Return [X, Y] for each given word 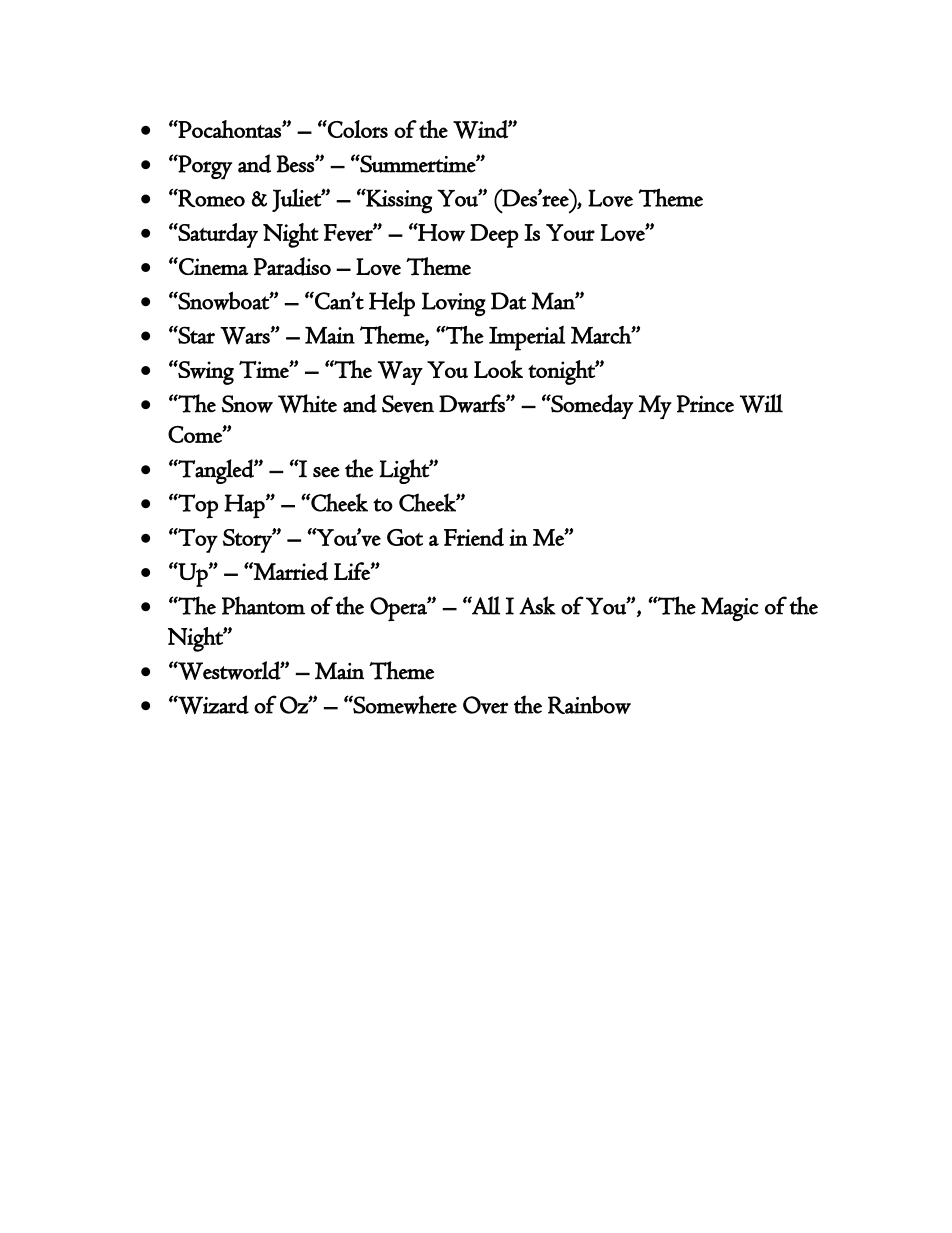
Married [290, 571]
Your [570, 232]
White [307, 403]
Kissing [398, 201]
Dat [508, 301]
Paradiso [292, 266]
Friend [474, 537]
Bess [296, 164]
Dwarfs [473, 403]
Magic [730, 609]
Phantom [263, 605]
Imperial [527, 338]
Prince [705, 404]
